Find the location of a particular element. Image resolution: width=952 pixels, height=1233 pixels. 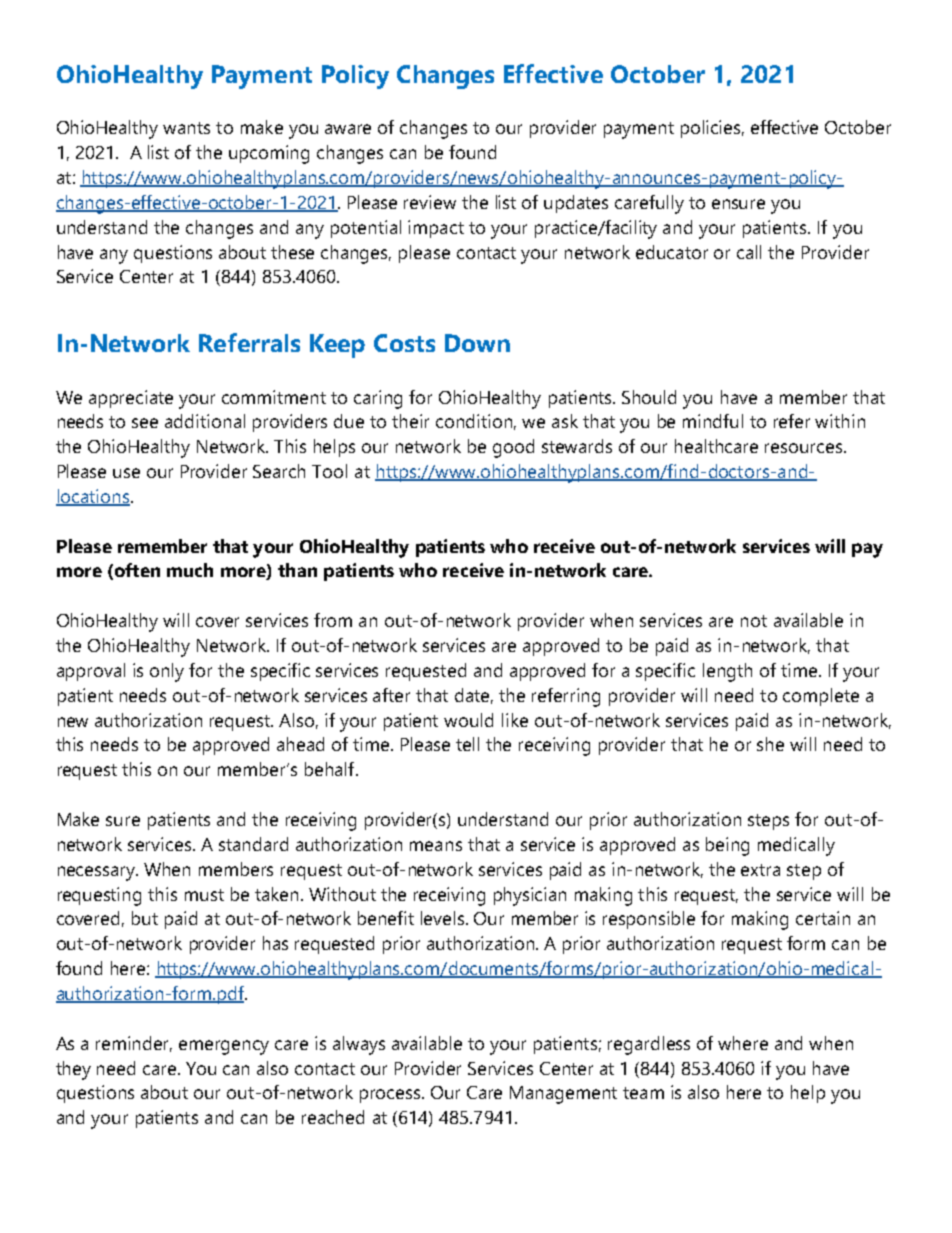

she is located at coordinates (770, 744).
